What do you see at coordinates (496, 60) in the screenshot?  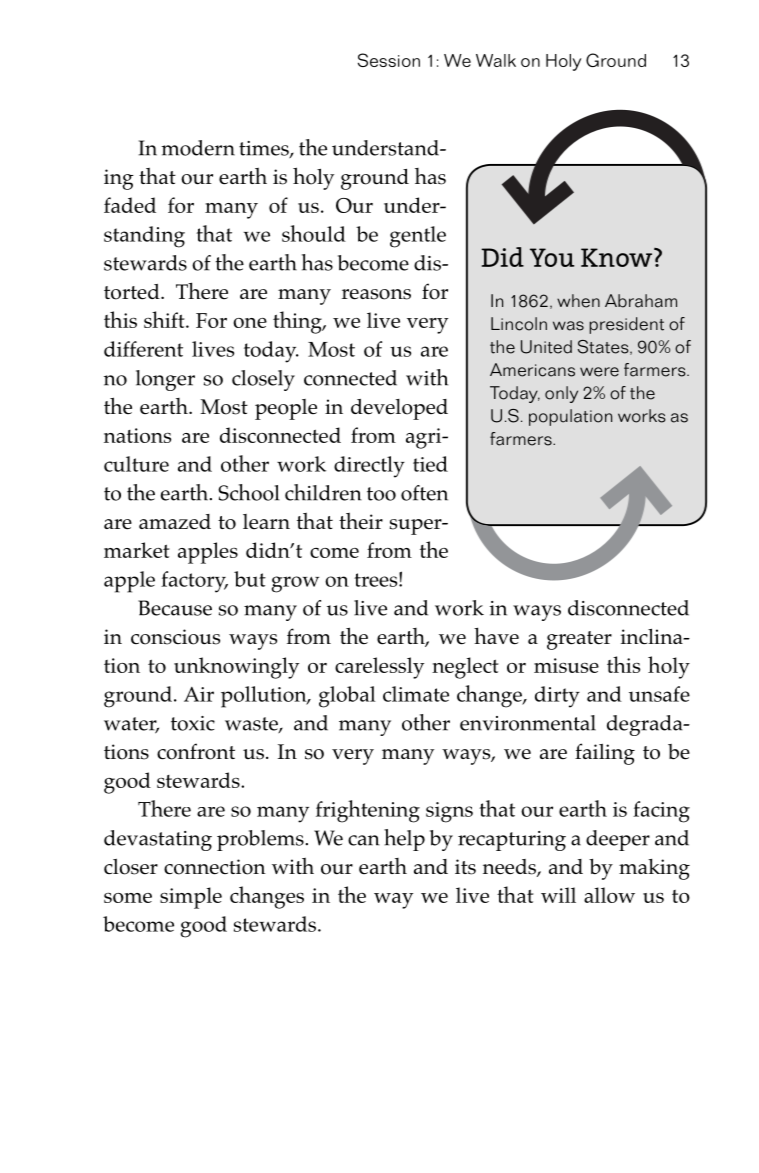 I see `Walk` at bounding box center [496, 60].
